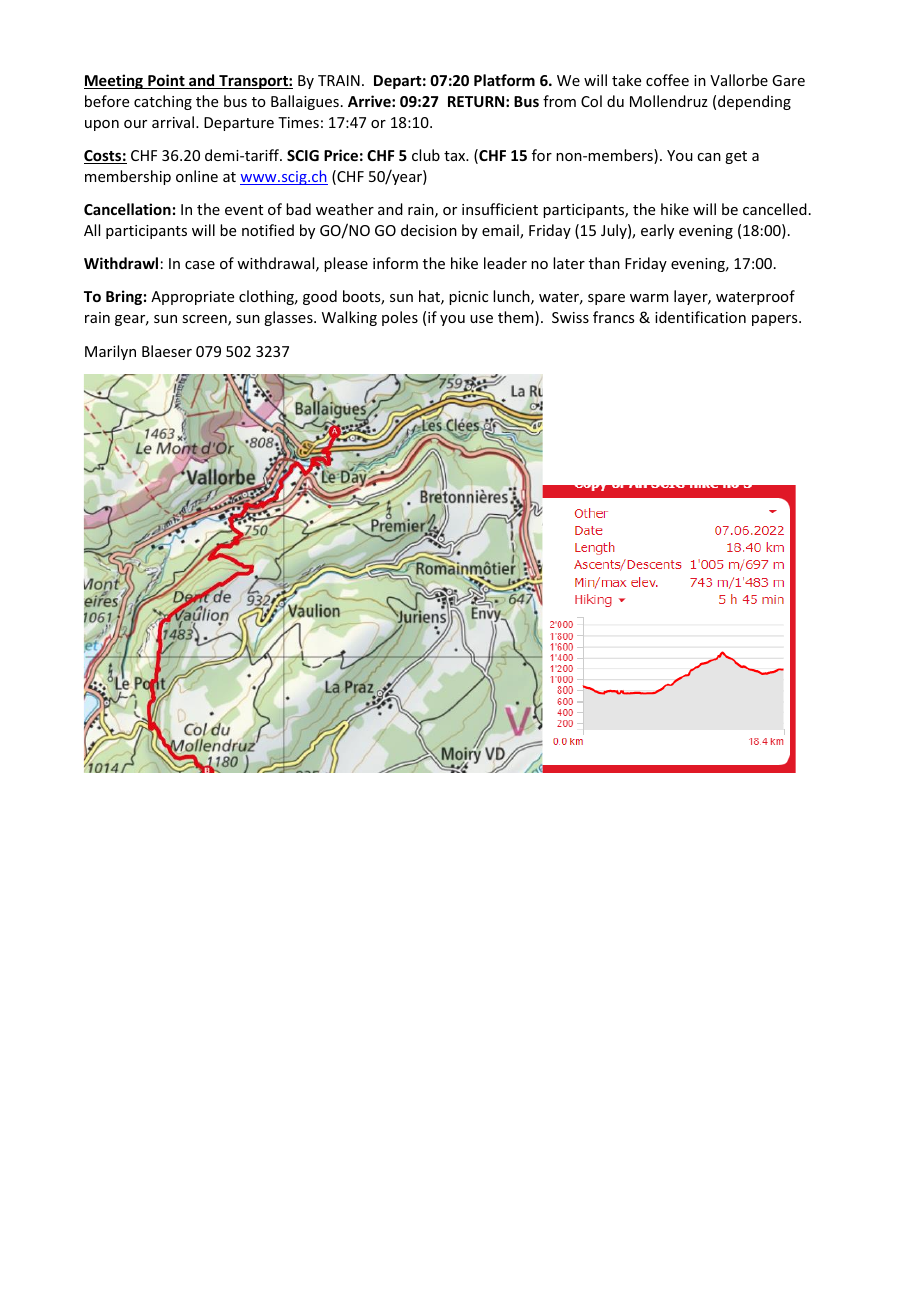 This image has width=924, height=1308. What do you see at coordinates (192, 298) in the image?
I see `Appropriate` at bounding box center [192, 298].
